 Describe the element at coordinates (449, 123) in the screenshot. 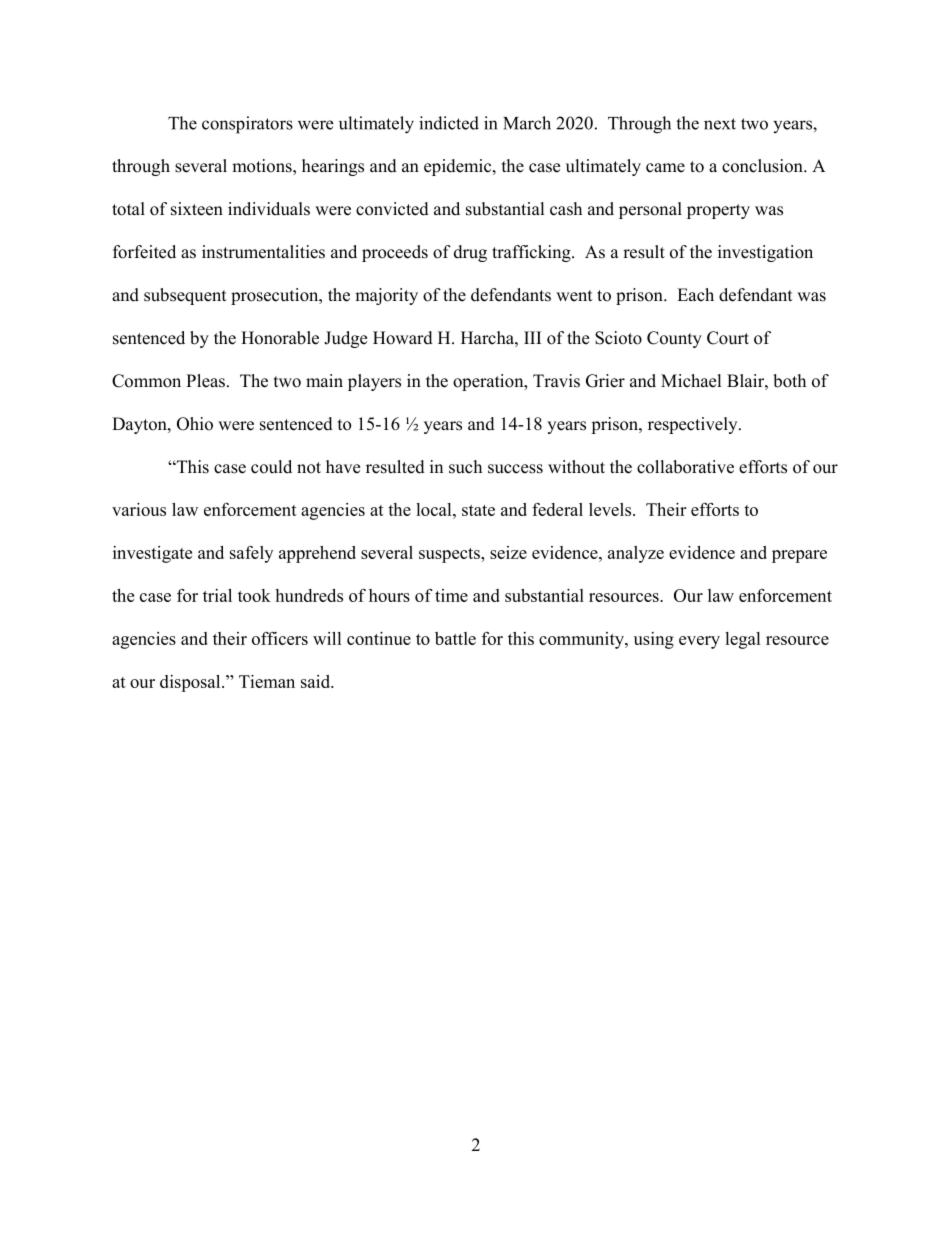

I see `indicted` at that location.
